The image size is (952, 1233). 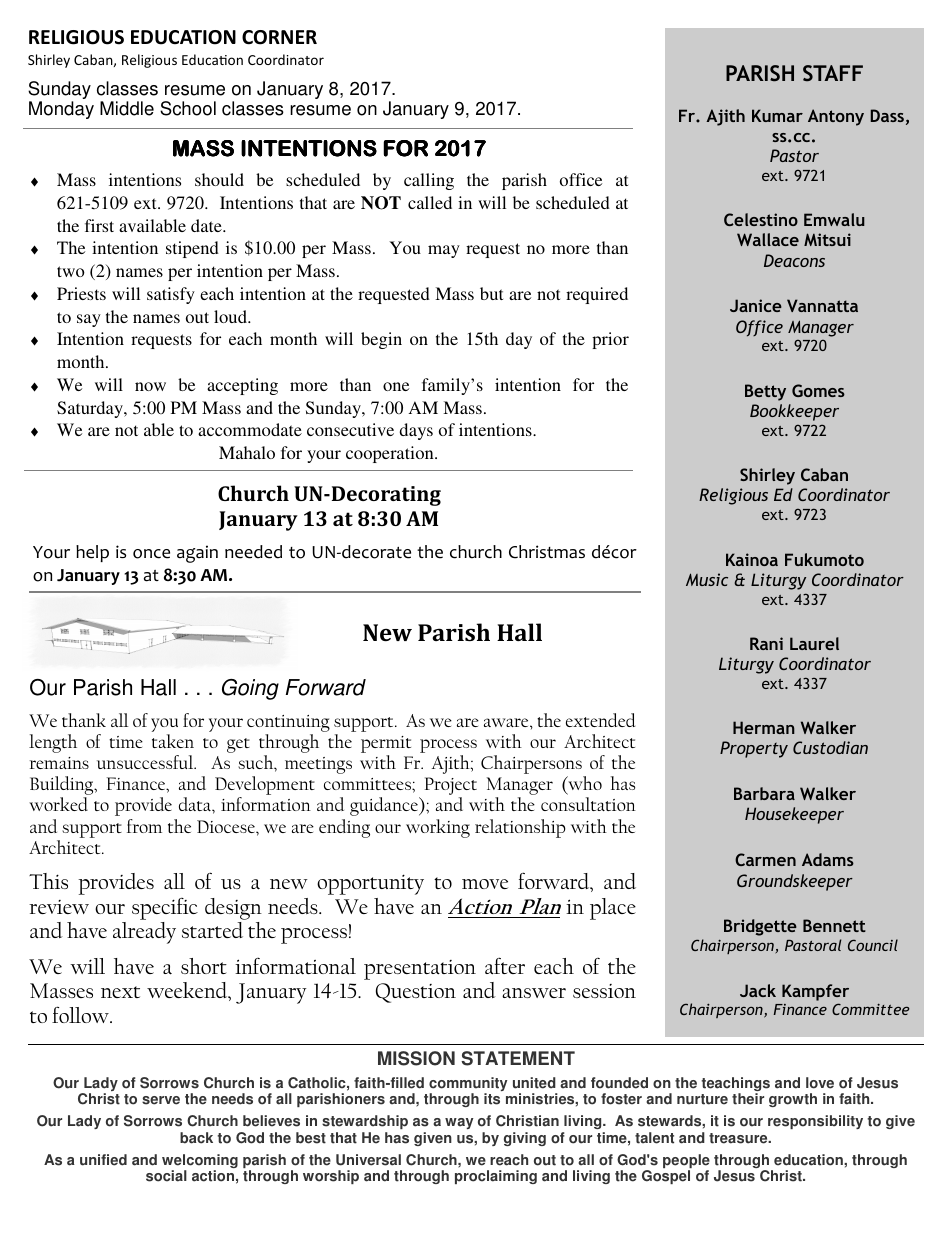 What do you see at coordinates (833, 73) in the screenshot?
I see `STAFF` at bounding box center [833, 73].
